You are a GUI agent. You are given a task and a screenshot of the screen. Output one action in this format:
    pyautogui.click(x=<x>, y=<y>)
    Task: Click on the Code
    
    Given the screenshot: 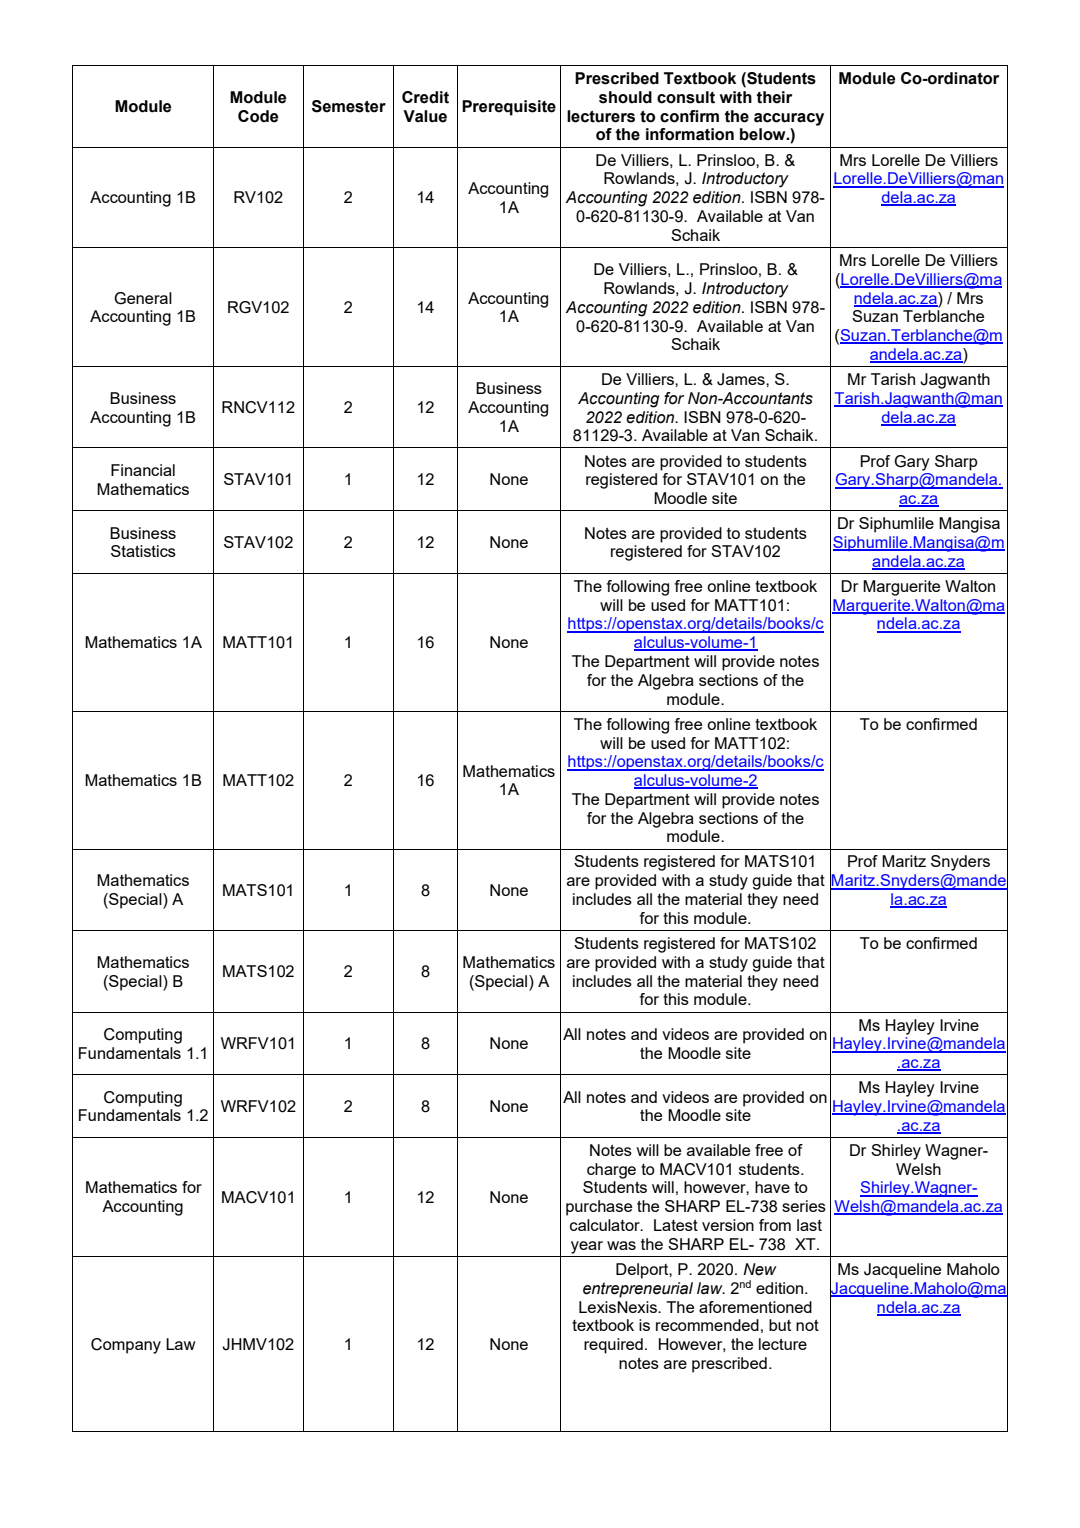 What is the action you would take?
    pyautogui.click(x=258, y=116)
